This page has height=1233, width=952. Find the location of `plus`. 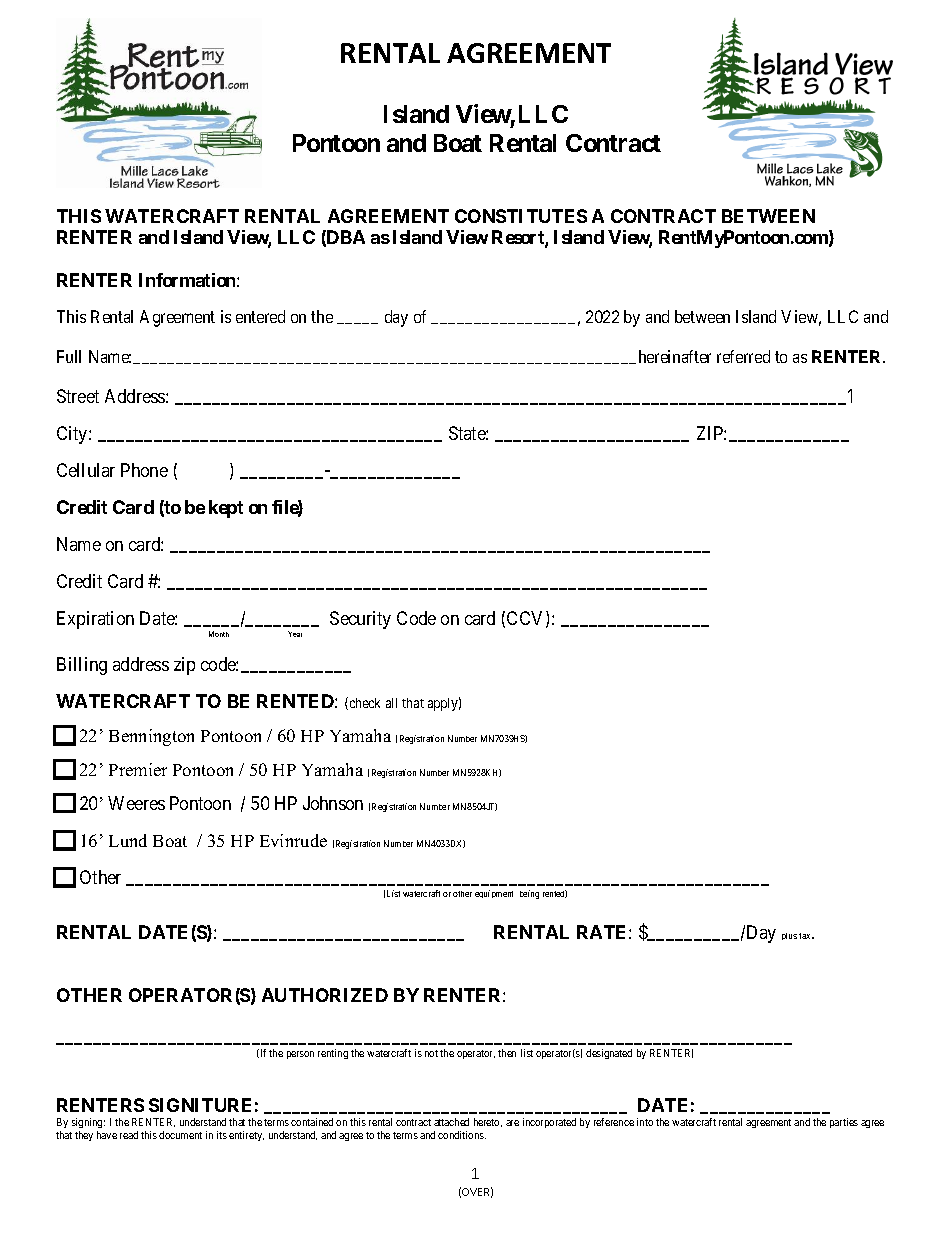

plus is located at coordinates (789, 936).
